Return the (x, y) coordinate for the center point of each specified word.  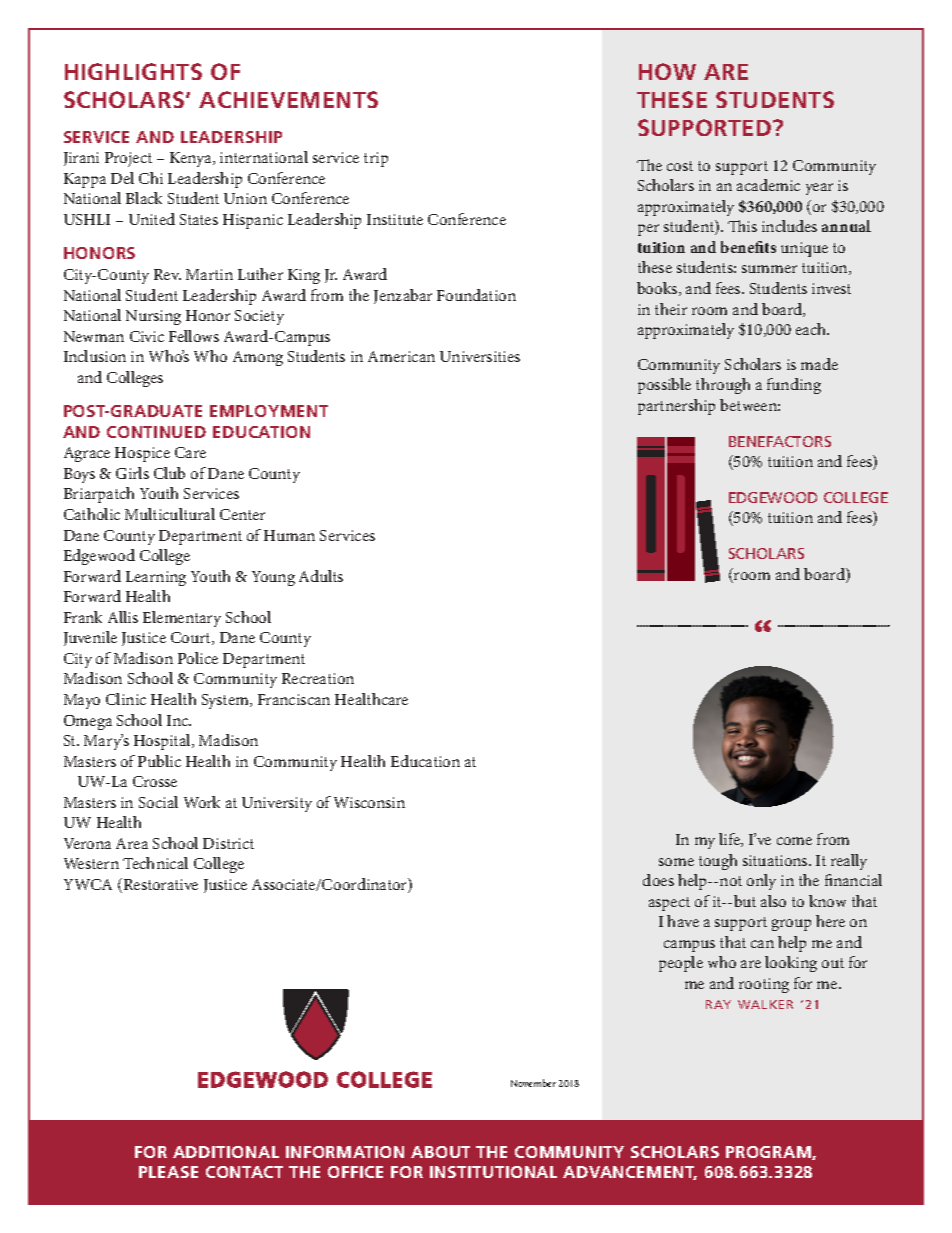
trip (376, 159)
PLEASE (168, 1172)
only (761, 882)
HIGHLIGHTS (133, 71)
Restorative (159, 885)
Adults (321, 576)
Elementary (182, 619)
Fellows (194, 336)
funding (794, 386)
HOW (667, 71)
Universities (480, 356)
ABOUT (440, 1152)
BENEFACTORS (780, 441)
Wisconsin (369, 802)
